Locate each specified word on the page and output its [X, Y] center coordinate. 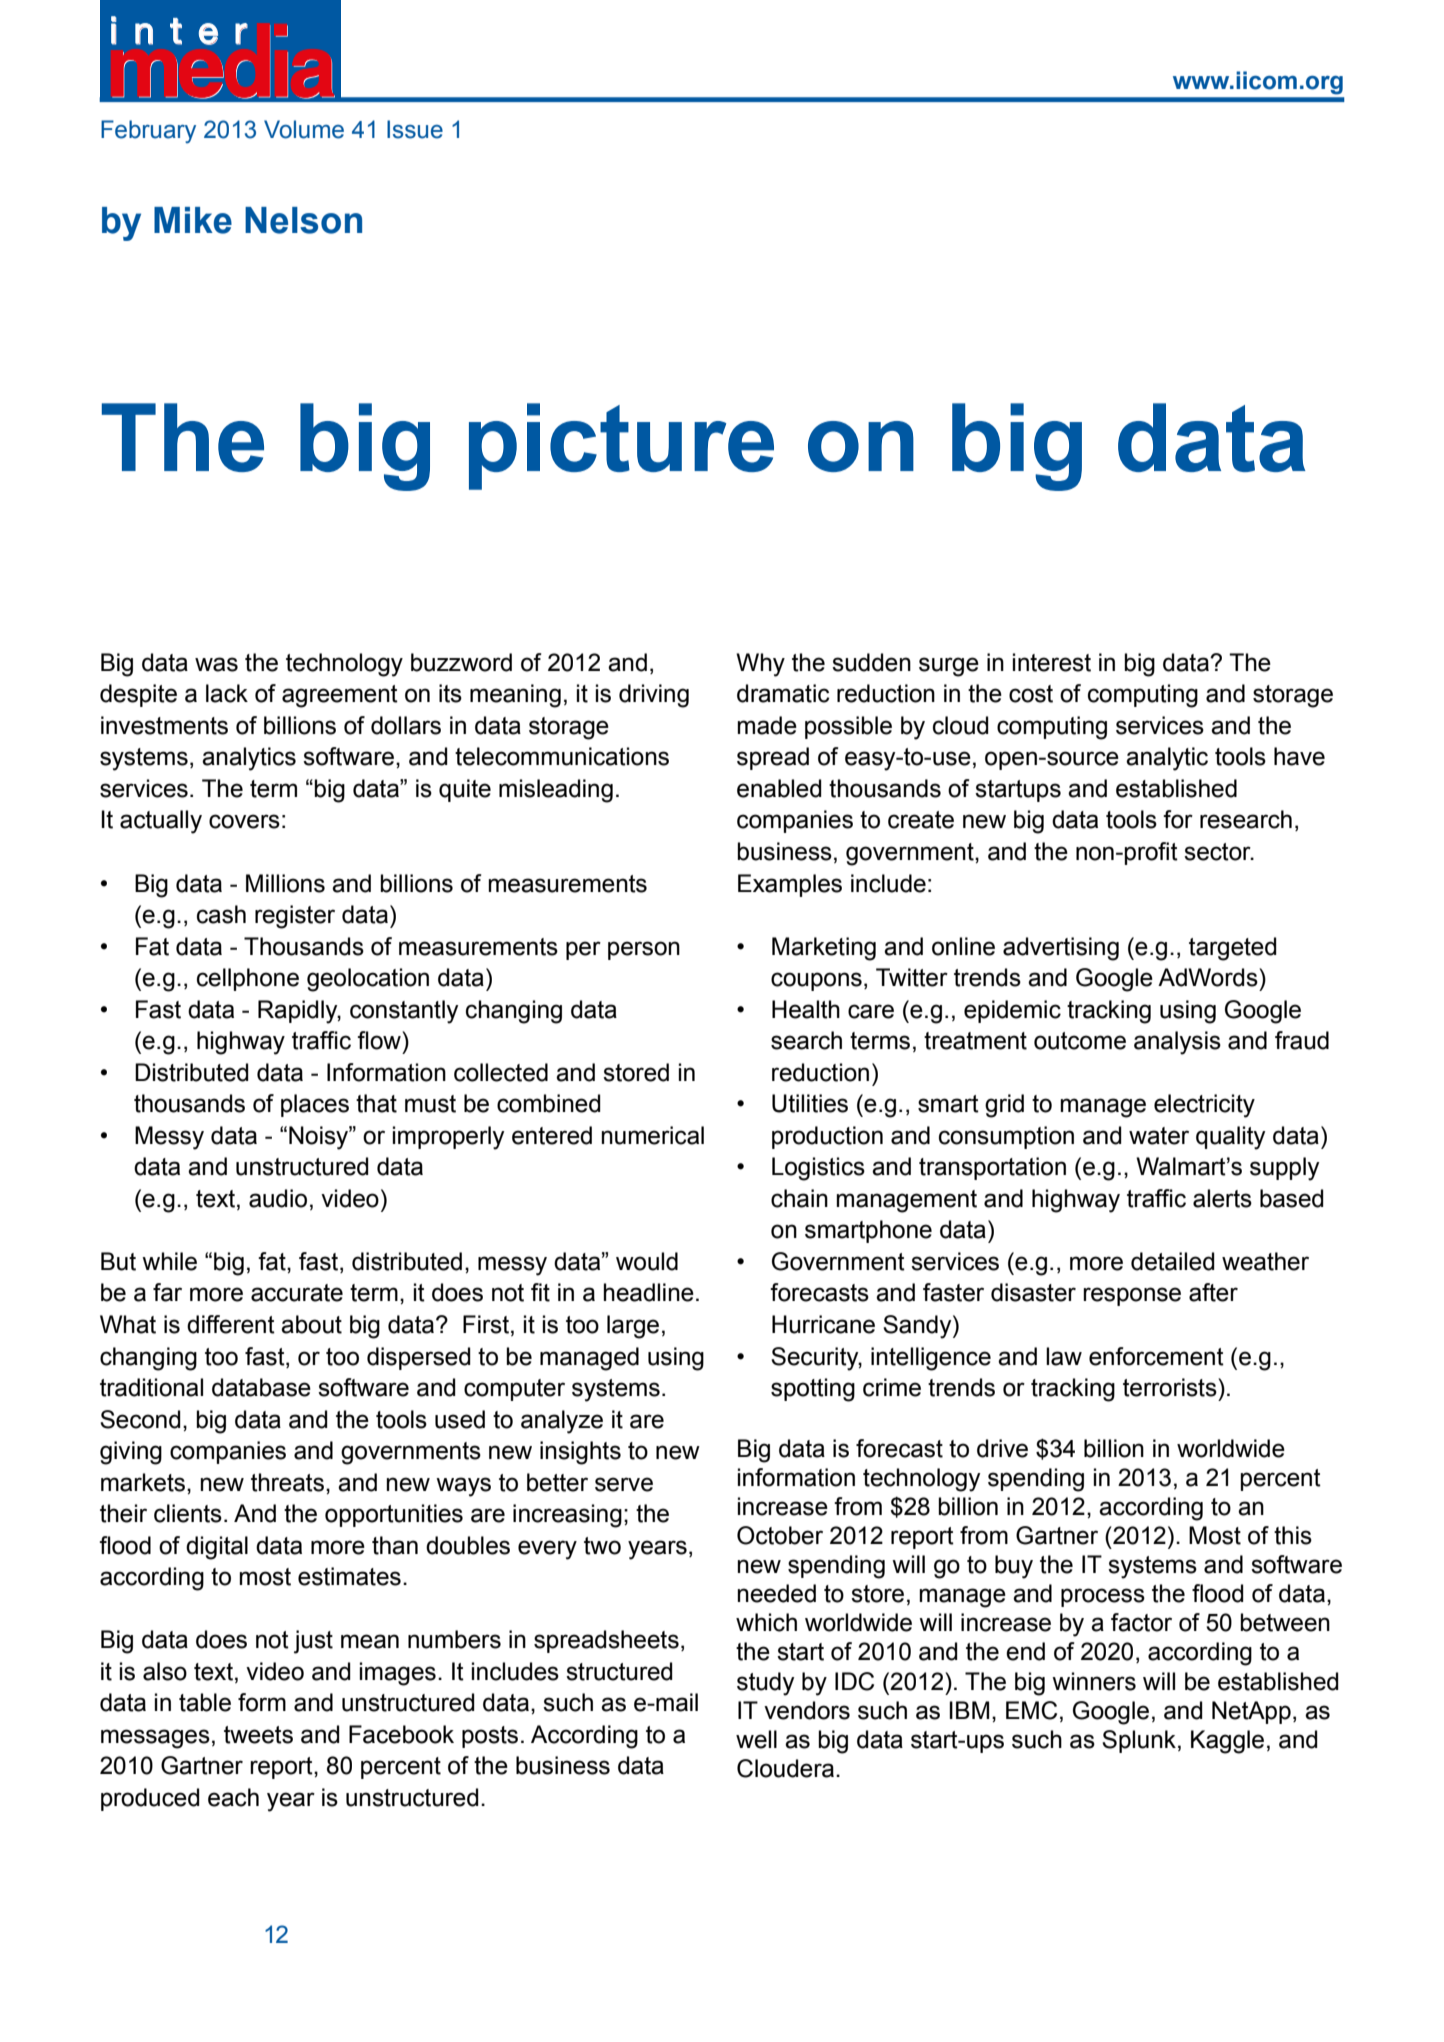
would [647, 1261]
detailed [1173, 1261]
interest [1052, 662]
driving [654, 696]
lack [227, 693]
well [756, 1739]
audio [278, 1198]
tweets [258, 1735]
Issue [415, 129]
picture [621, 446]
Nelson [303, 220]
